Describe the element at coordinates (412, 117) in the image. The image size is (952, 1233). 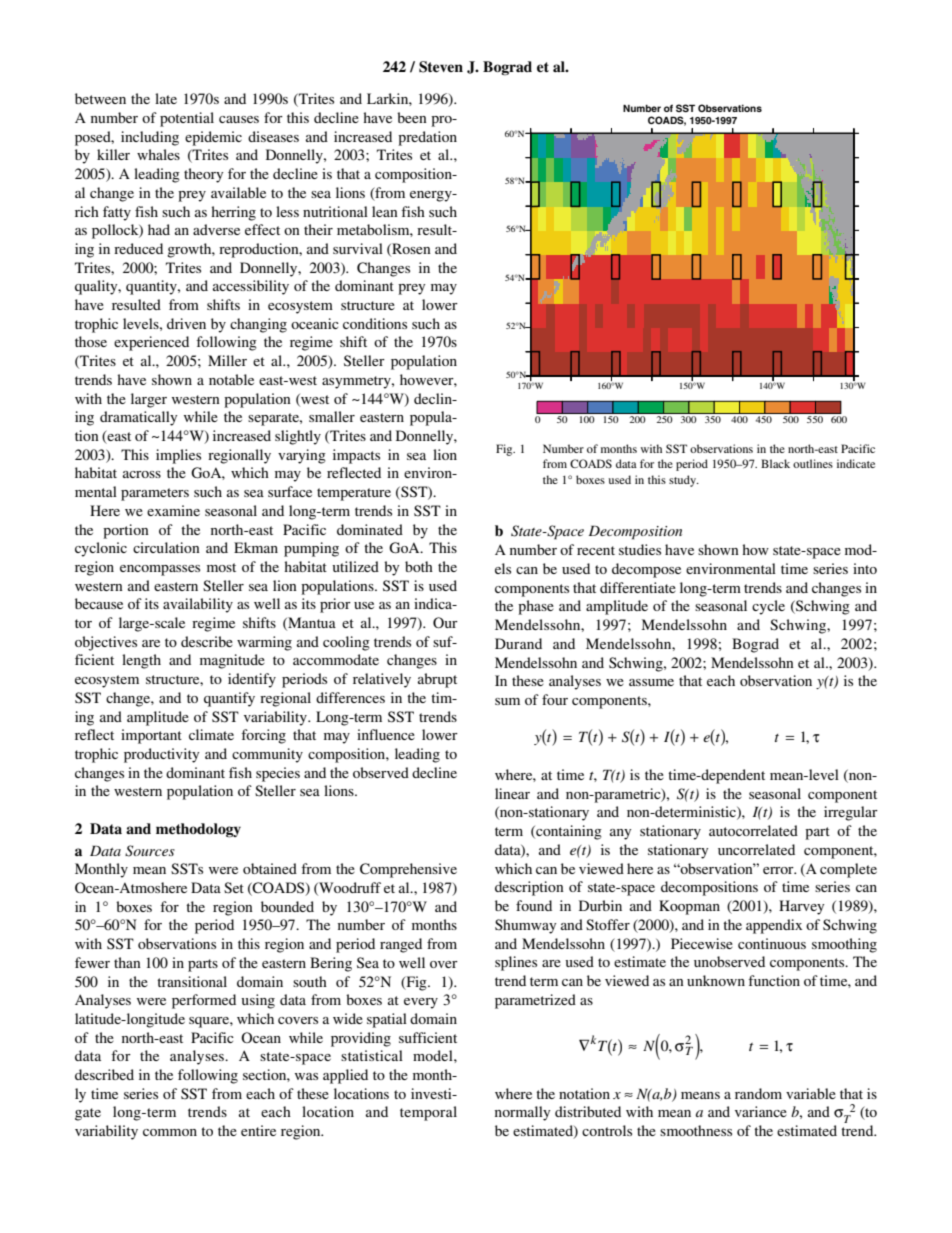
I see `been` at that location.
